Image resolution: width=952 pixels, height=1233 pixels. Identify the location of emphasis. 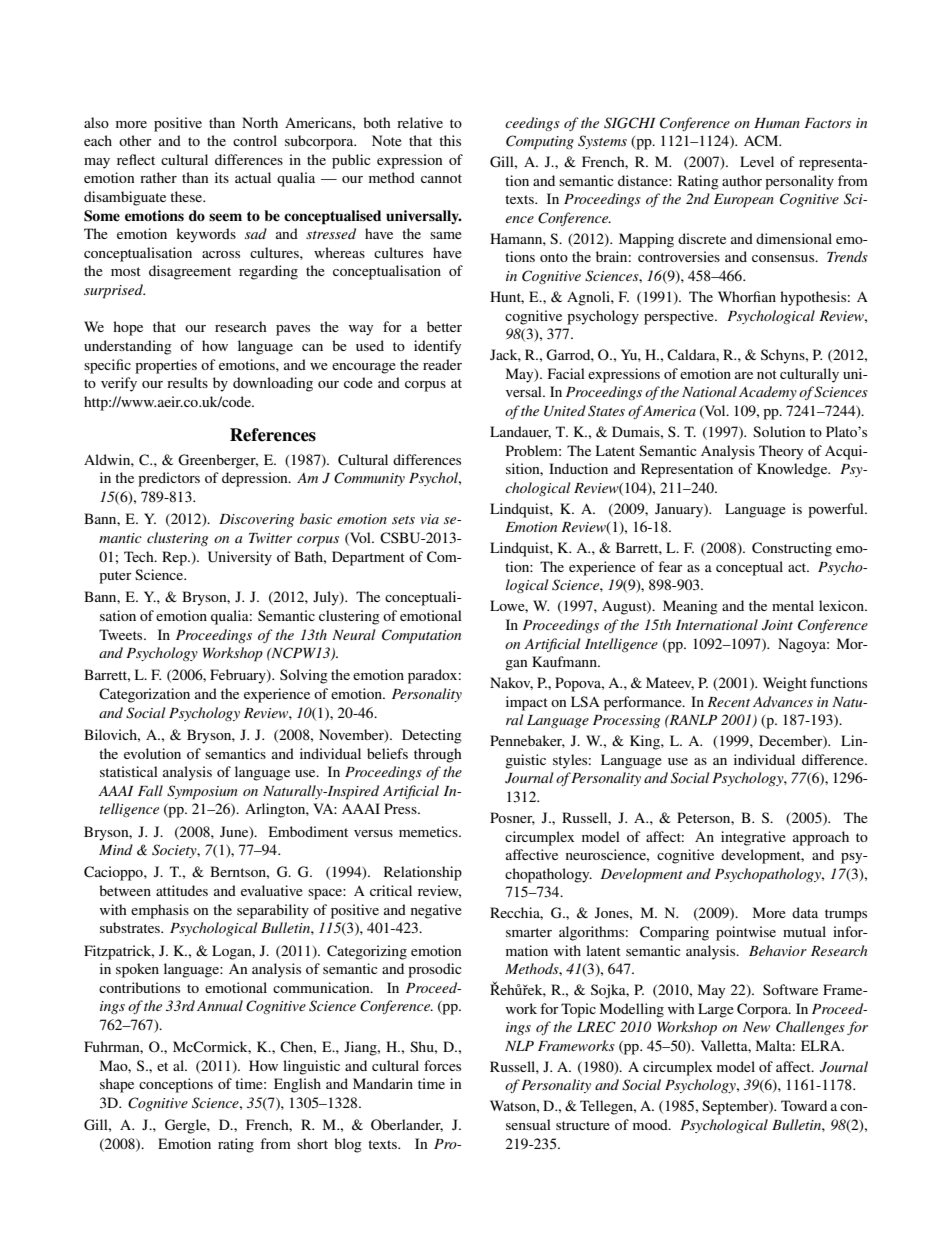
(160, 911).
